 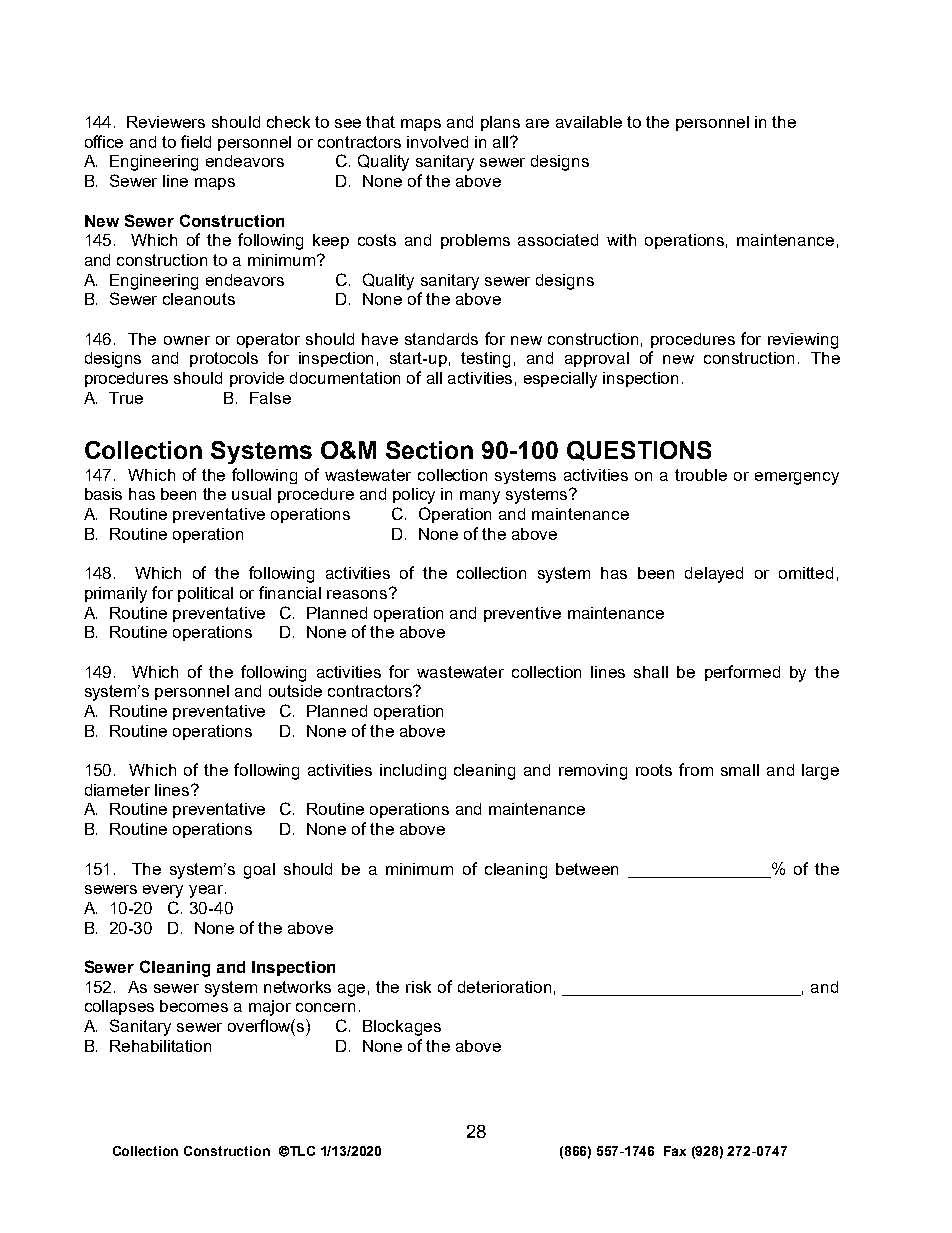 What do you see at coordinates (740, 770) in the page?
I see `small` at bounding box center [740, 770].
